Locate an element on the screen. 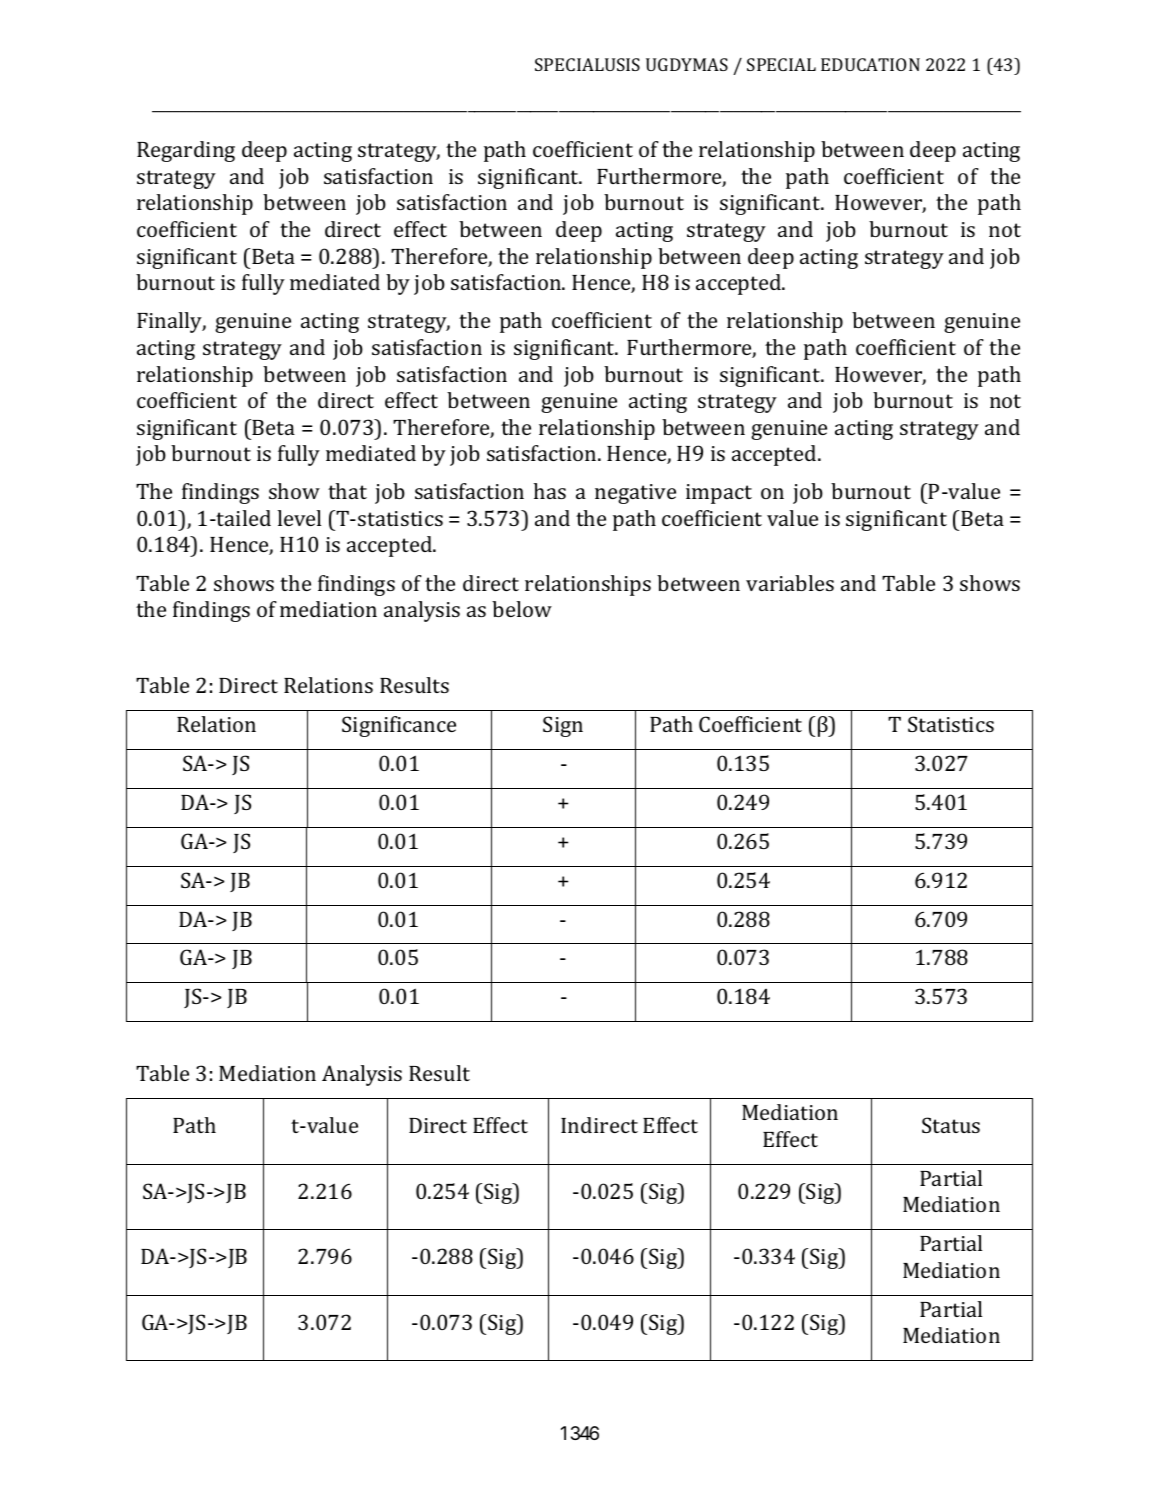 This screenshot has width=1158, height=1498. variables is located at coordinates (790, 583).
